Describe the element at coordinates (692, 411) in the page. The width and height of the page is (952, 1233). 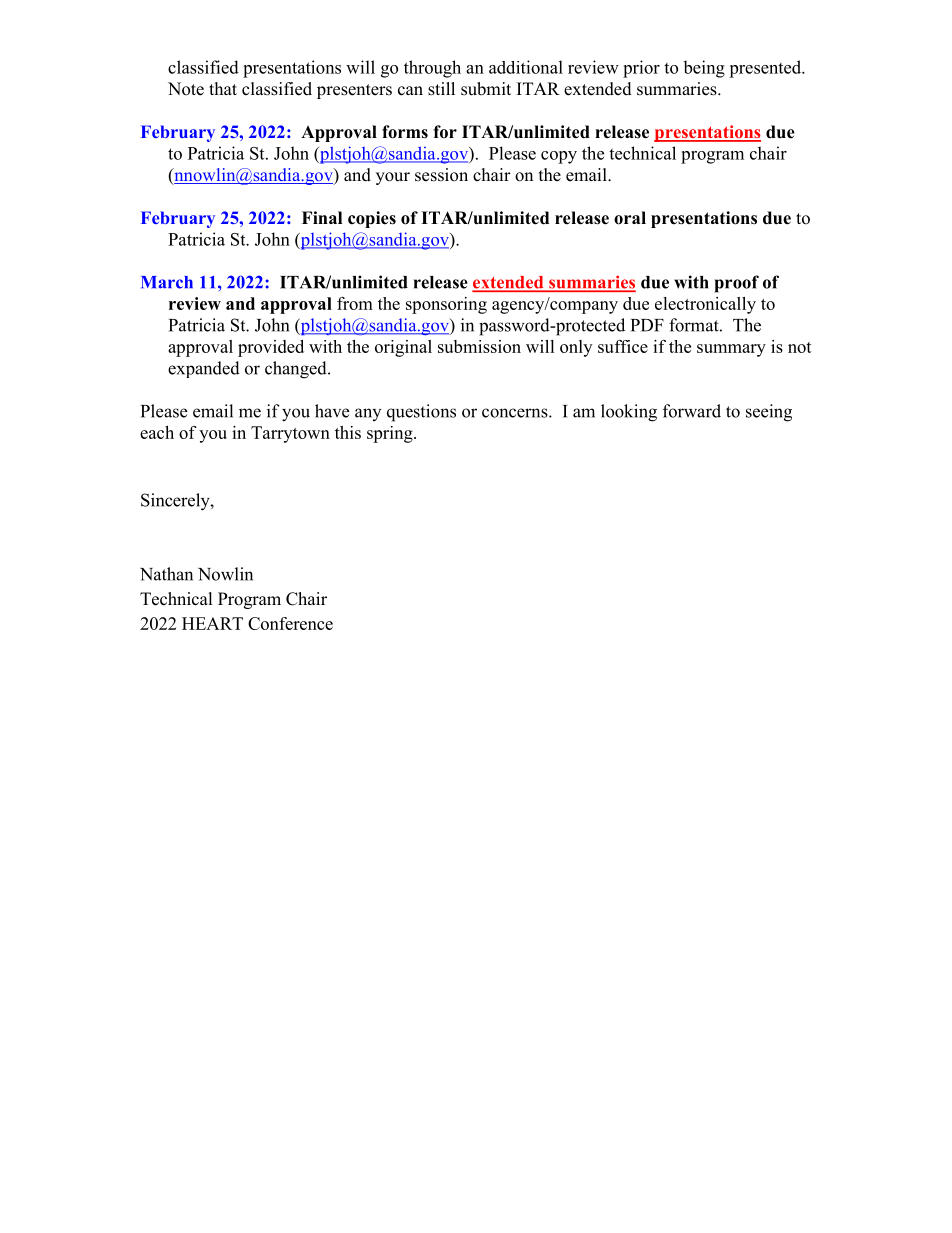
I see `forward` at that location.
